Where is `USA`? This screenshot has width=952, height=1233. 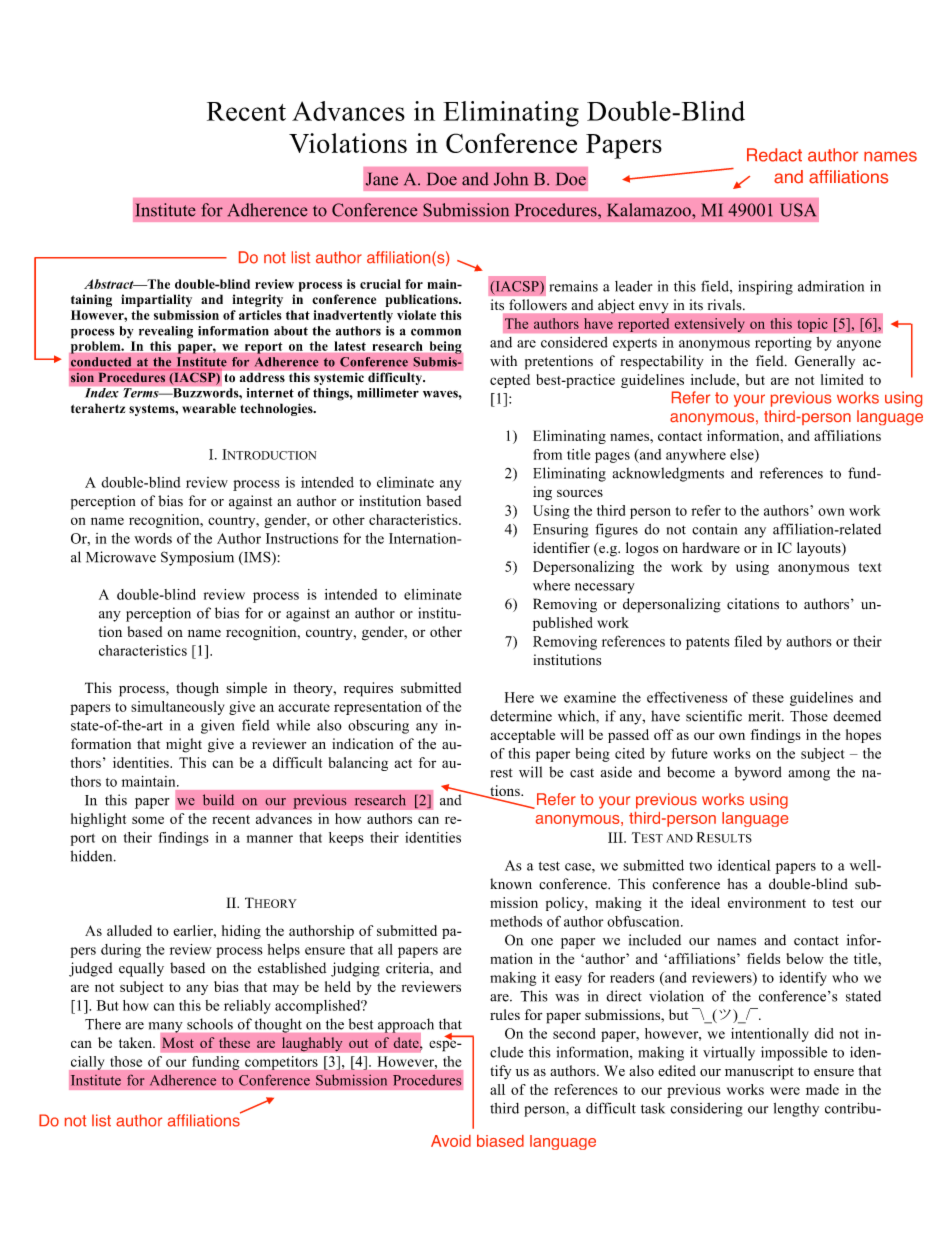
USA is located at coordinates (798, 210).
